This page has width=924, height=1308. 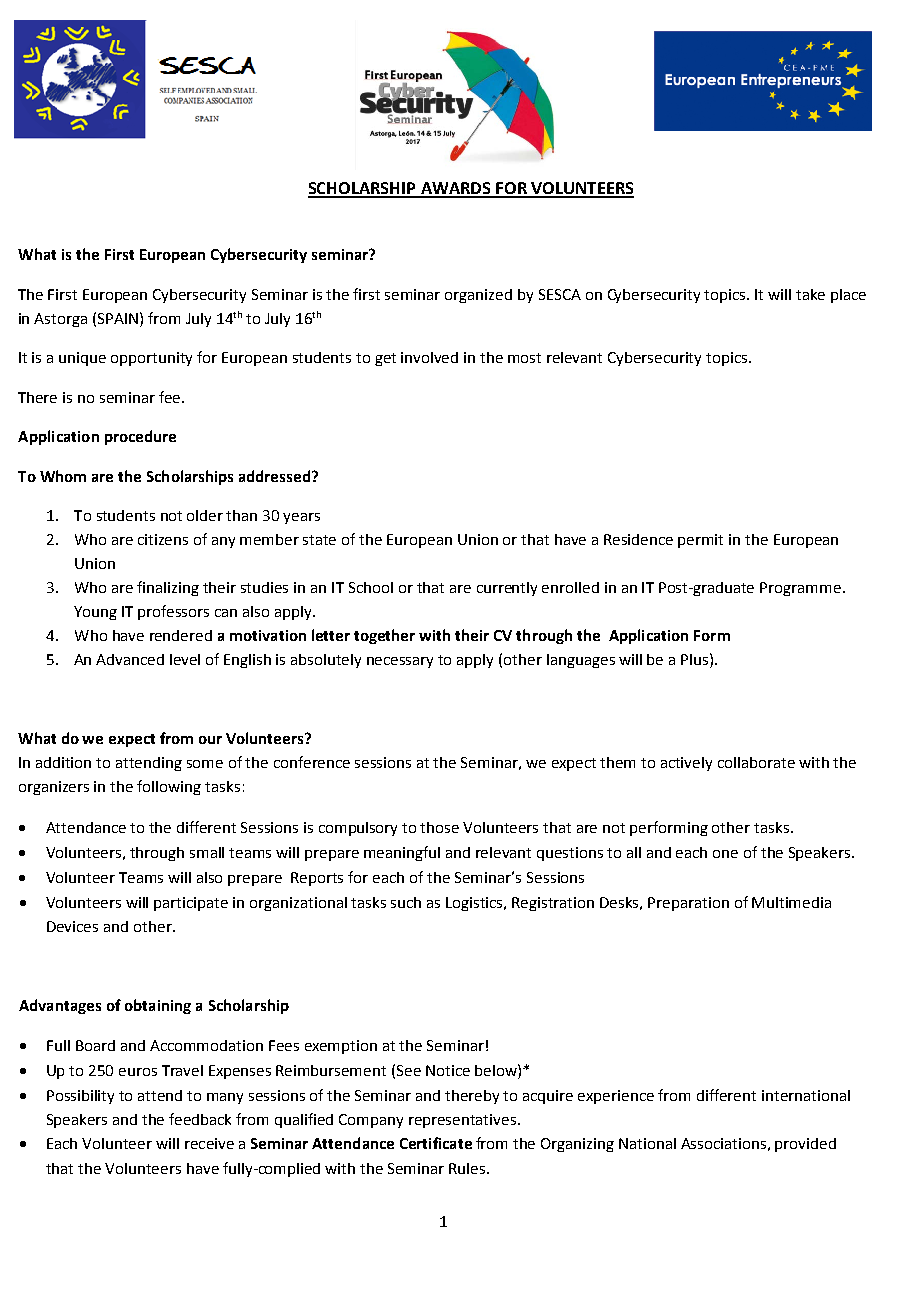 I want to click on feedback, so click(x=200, y=1119).
